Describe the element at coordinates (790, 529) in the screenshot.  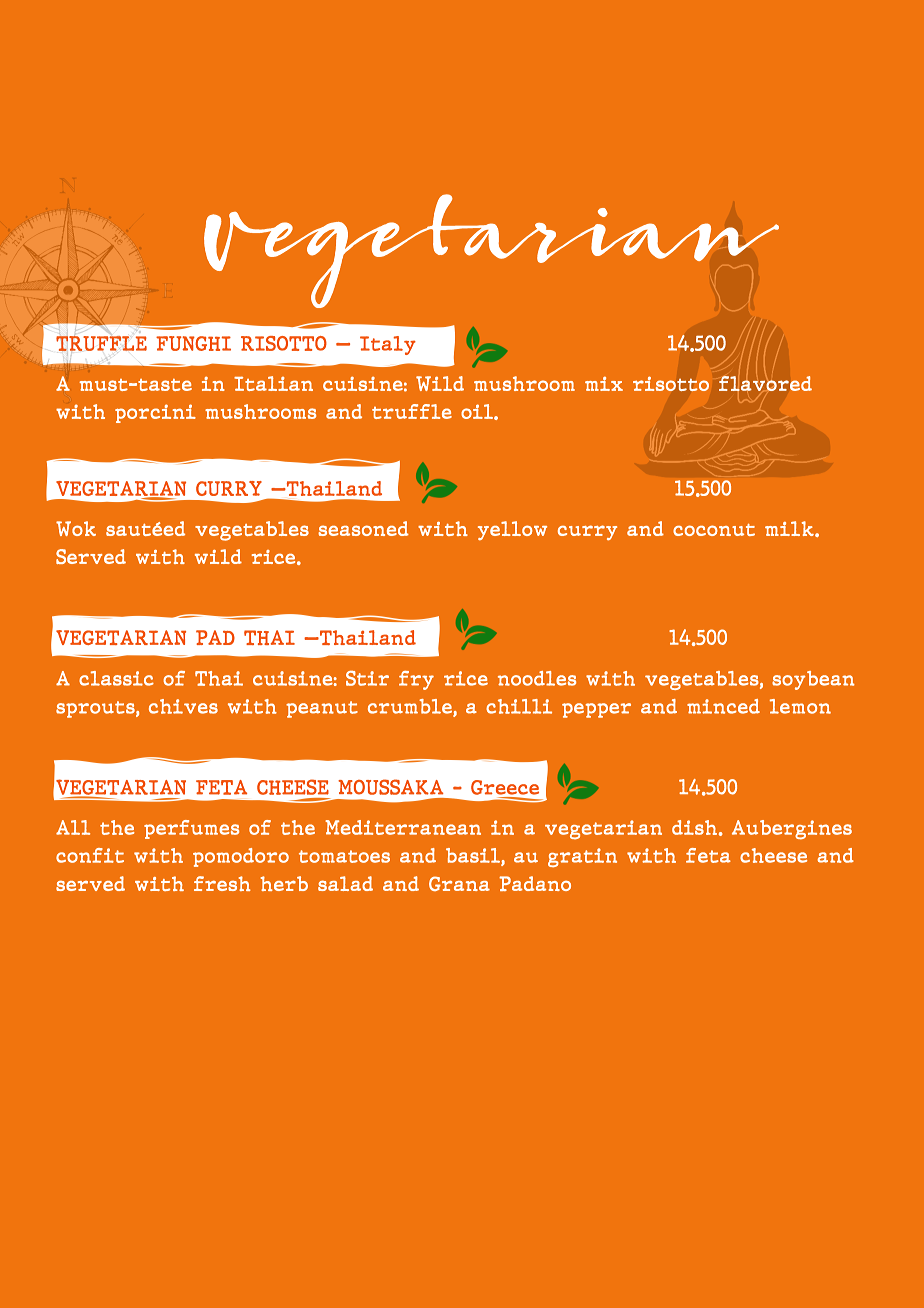
I see `milk` at that location.
